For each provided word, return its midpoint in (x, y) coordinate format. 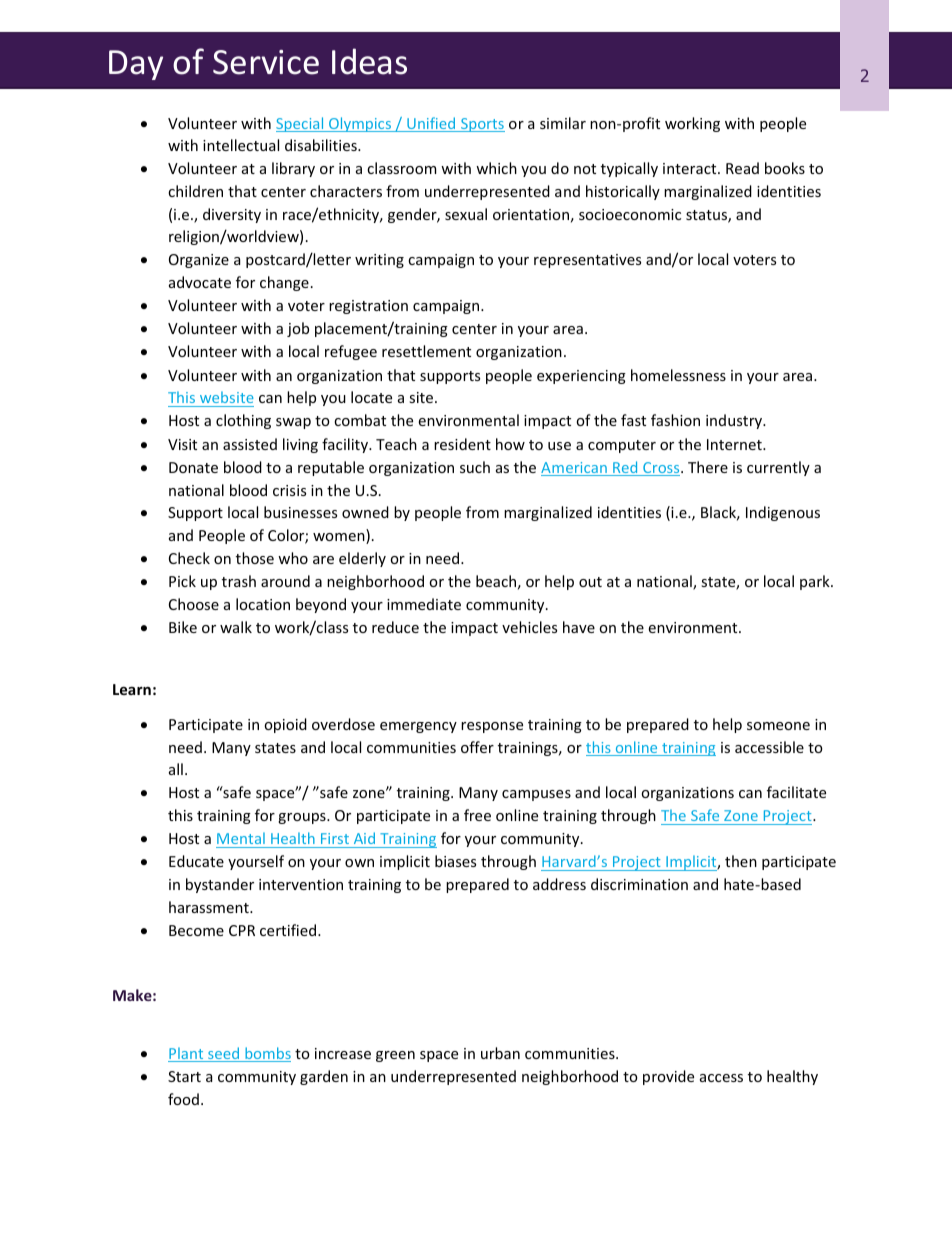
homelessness (678, 375)
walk (236, 627)
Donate (193, 467)
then (741, 861)
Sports (482, 125)
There (708, 467)
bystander (220, 885)
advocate (200, 282)
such (475, 467)
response (492, 727)
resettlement (426, 351)
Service (266, 62)
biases (455, 861)
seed (224, 1054)
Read (742, 168)
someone (778, 726)
